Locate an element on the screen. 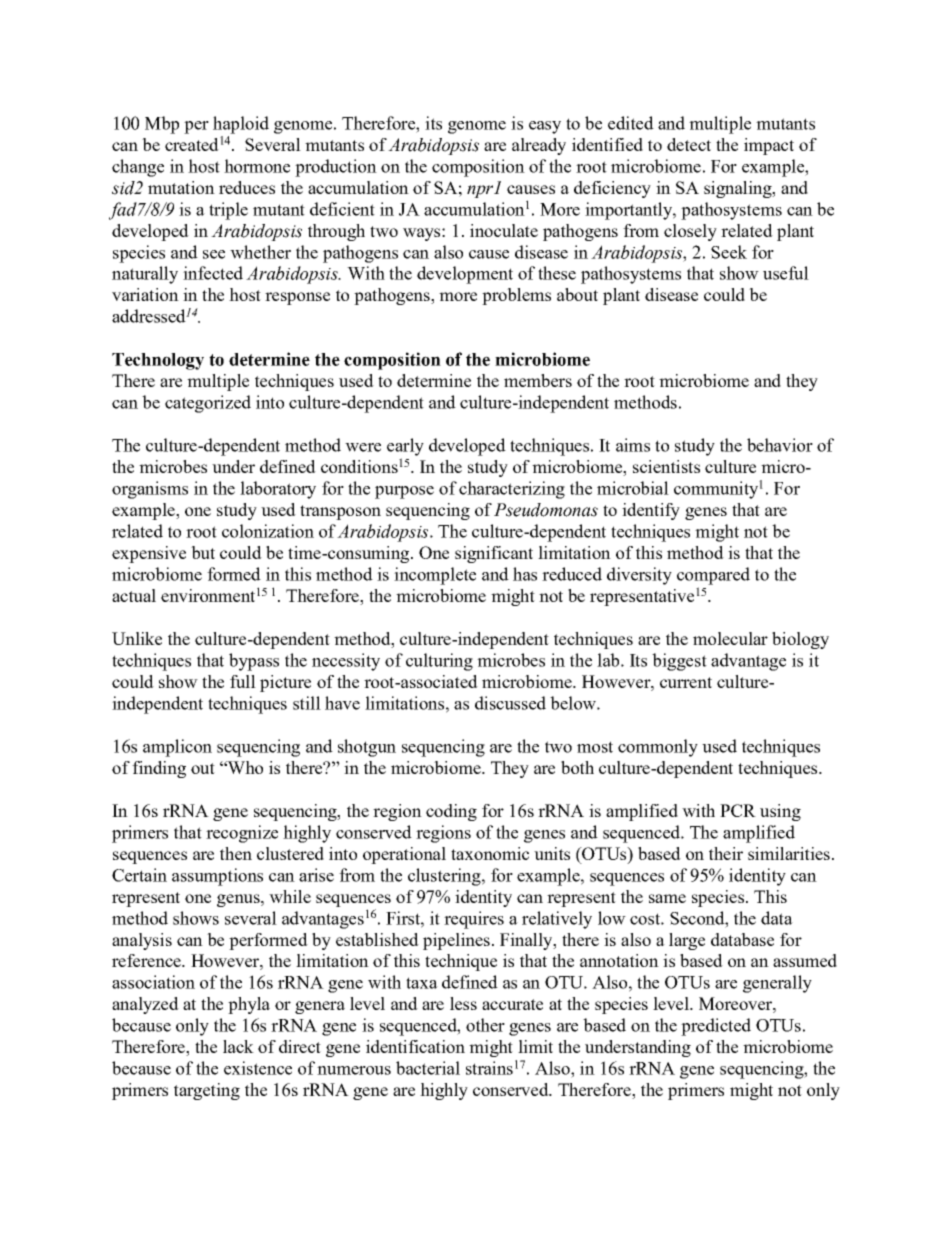  but is located at coordinates (203, 552).
